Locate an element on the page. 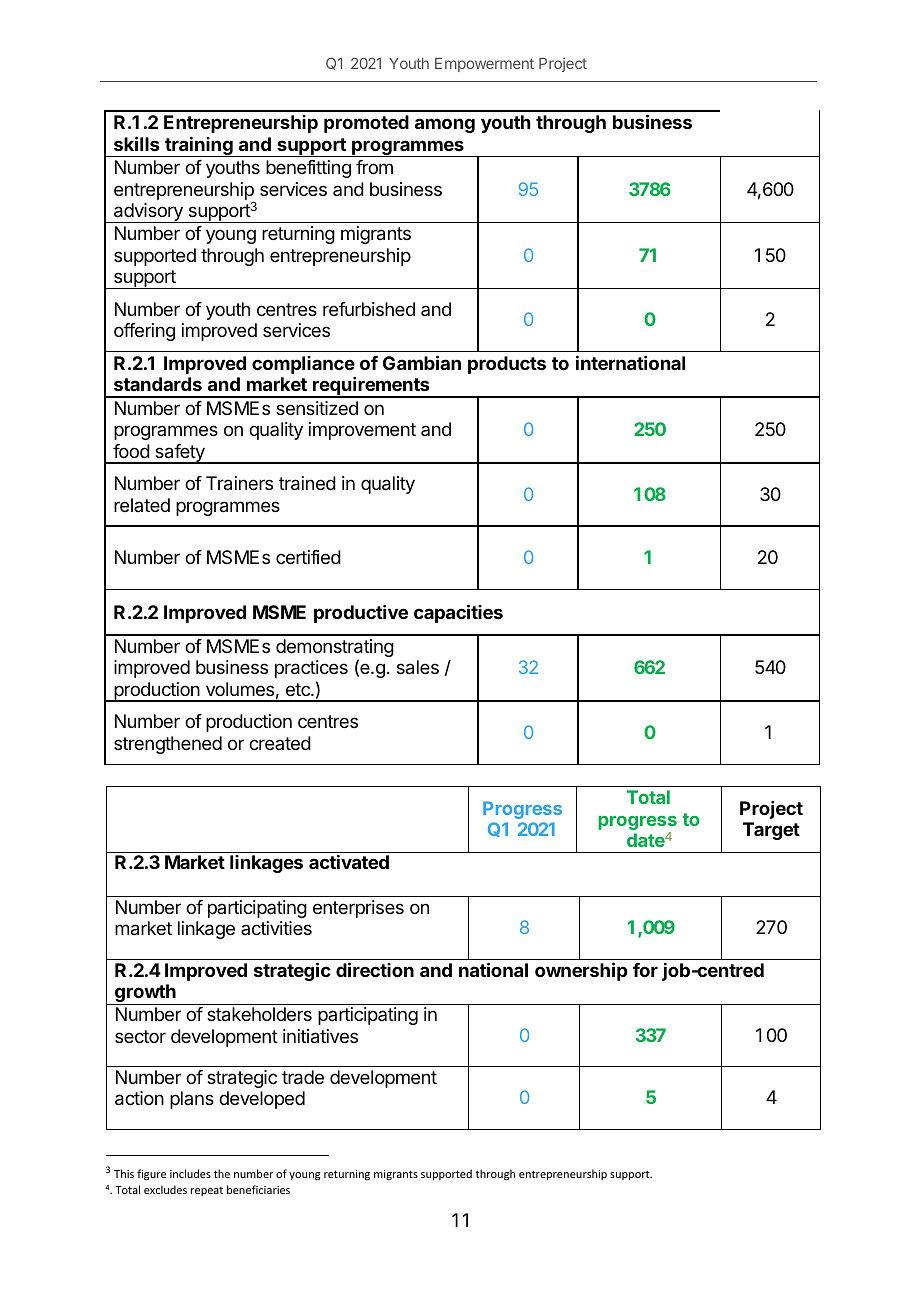 The width and height of the page is (924, 1308). practices is located at coordinates (311, 669).
